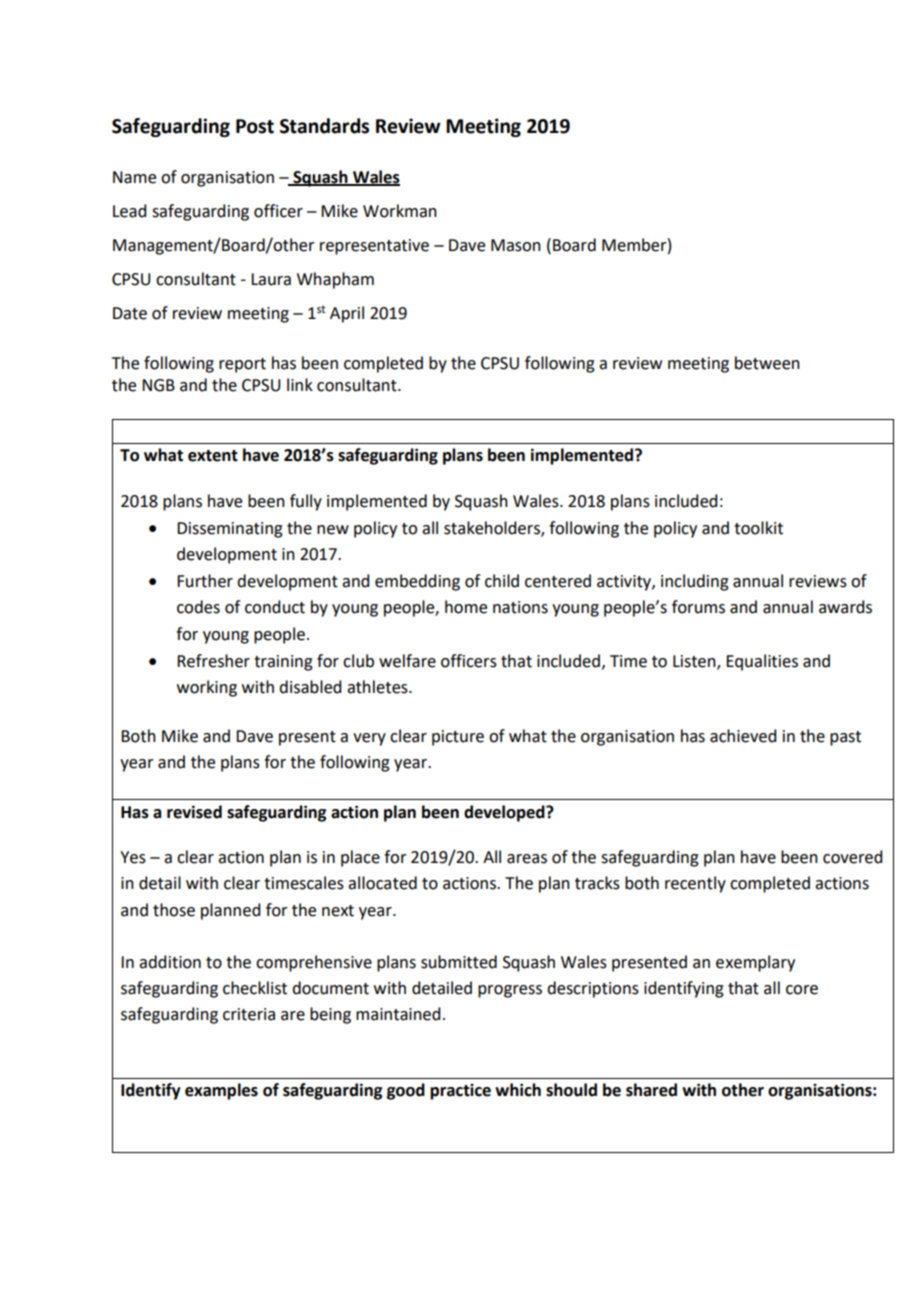 The height and width of the document is (1308, 924). What do you see at coordinates (221, 1091) in the document?
I see `examples` at bounding box center [221, 1091].
